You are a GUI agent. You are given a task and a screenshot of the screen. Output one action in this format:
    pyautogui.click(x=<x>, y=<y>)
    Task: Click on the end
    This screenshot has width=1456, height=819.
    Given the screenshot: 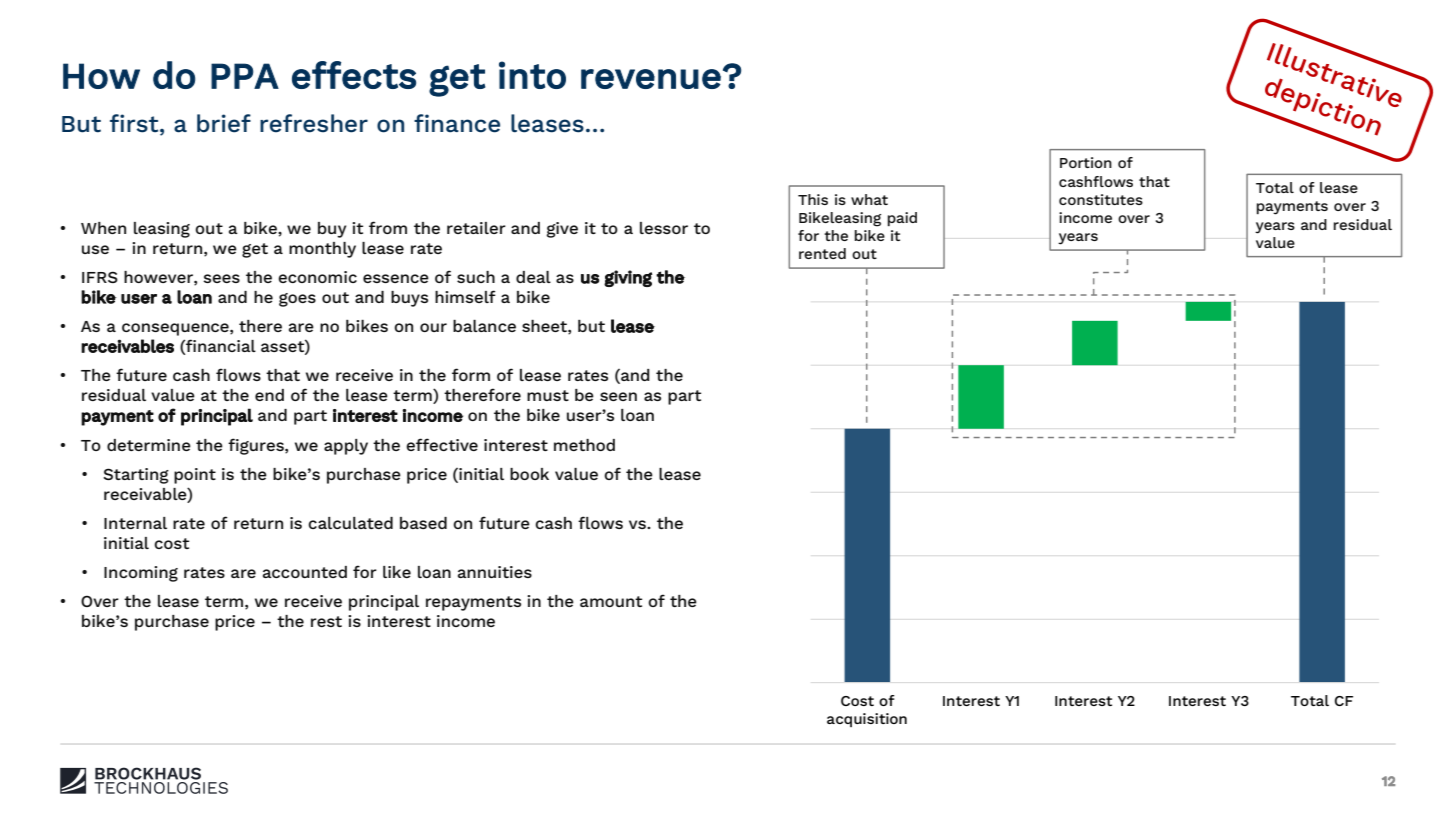 What is the action you would take?
    pyautogui.click(x=269, y=395)
